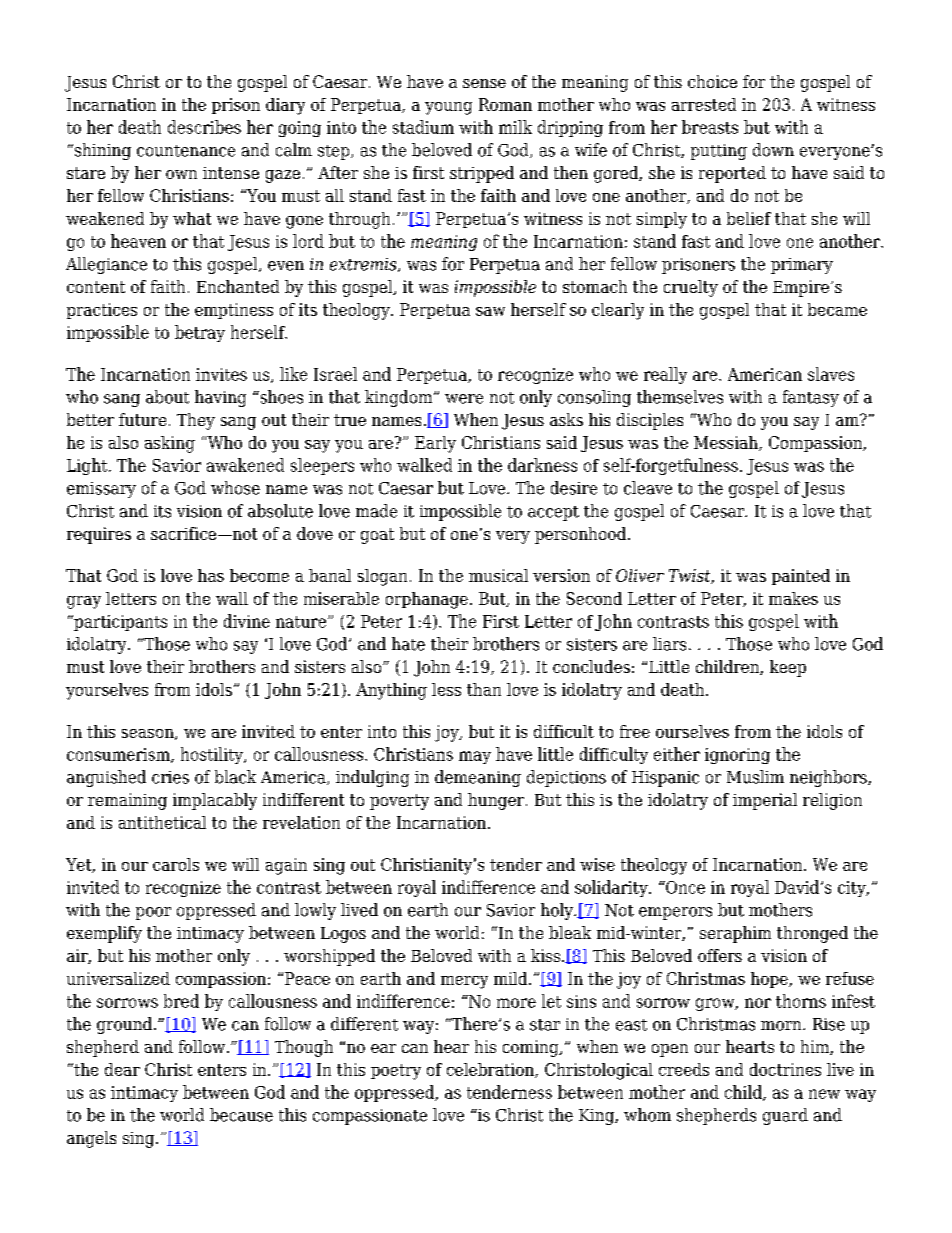 This screenshot has height=1233, width=952. I want to click on young, so click(448, 108).
